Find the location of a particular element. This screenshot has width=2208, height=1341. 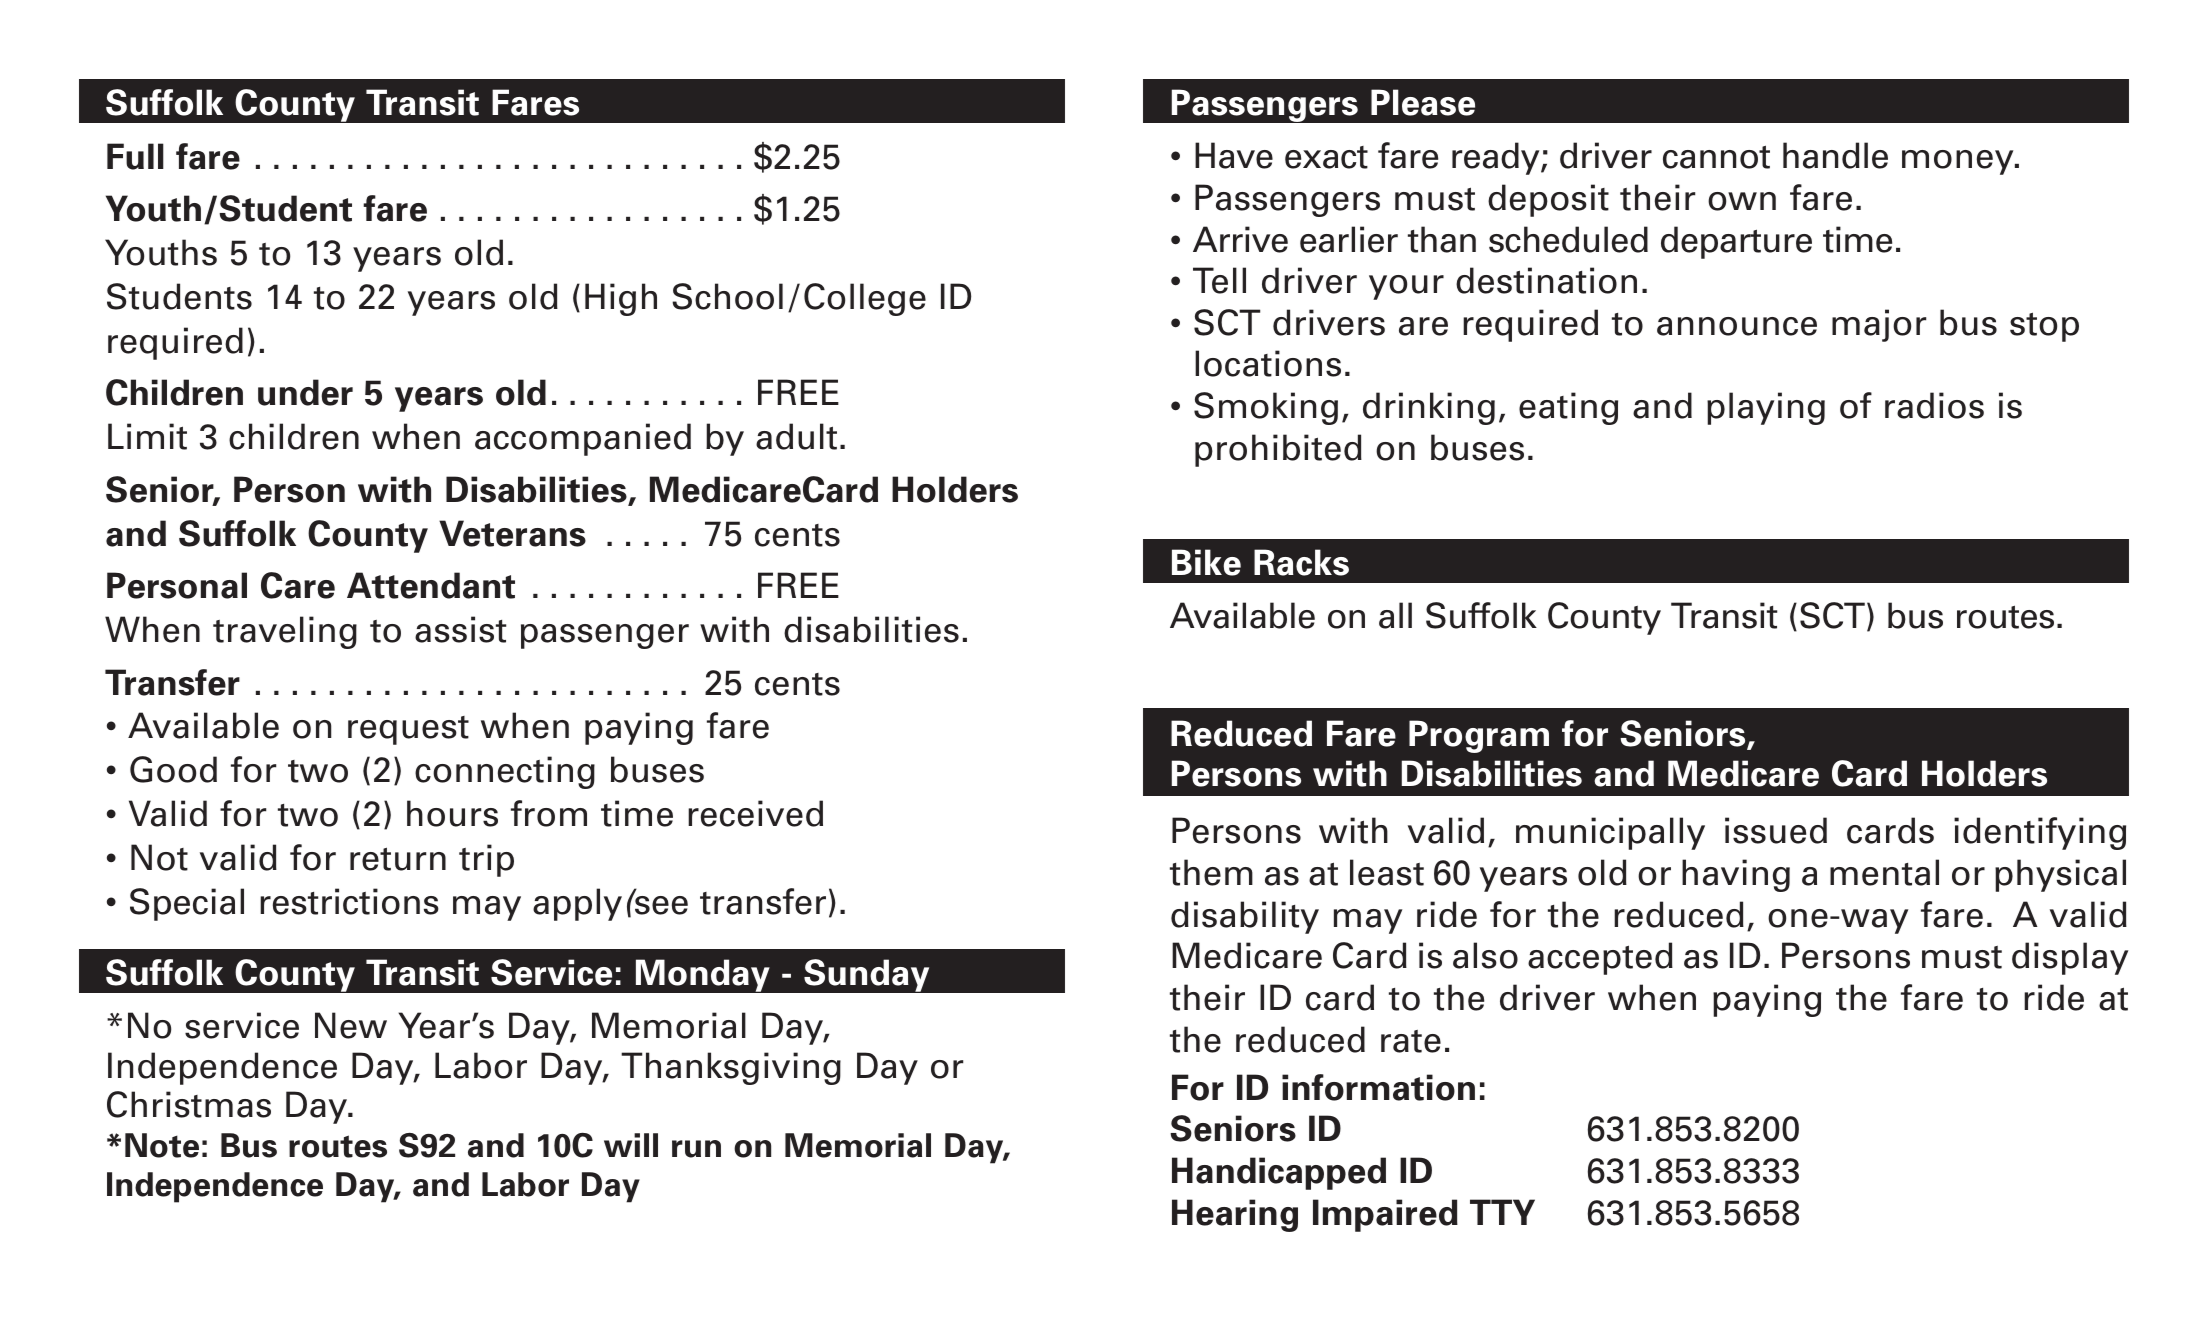

playing is located at coordinates (1766, 408).
